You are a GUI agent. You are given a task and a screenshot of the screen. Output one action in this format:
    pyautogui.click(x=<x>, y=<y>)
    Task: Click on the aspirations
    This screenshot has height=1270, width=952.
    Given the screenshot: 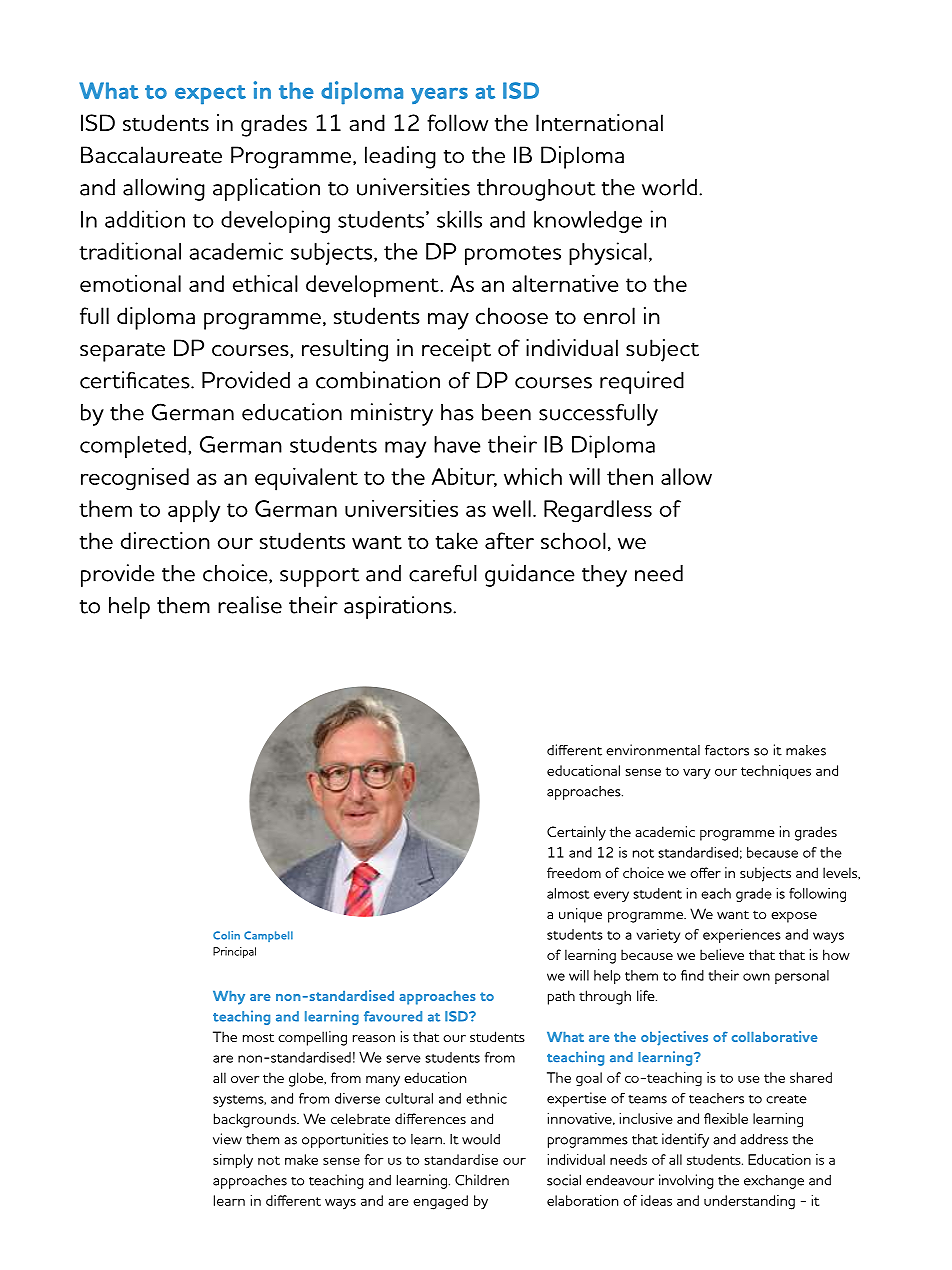 What is the action you would take?
    pyautogui.click(x=399, y=607)
